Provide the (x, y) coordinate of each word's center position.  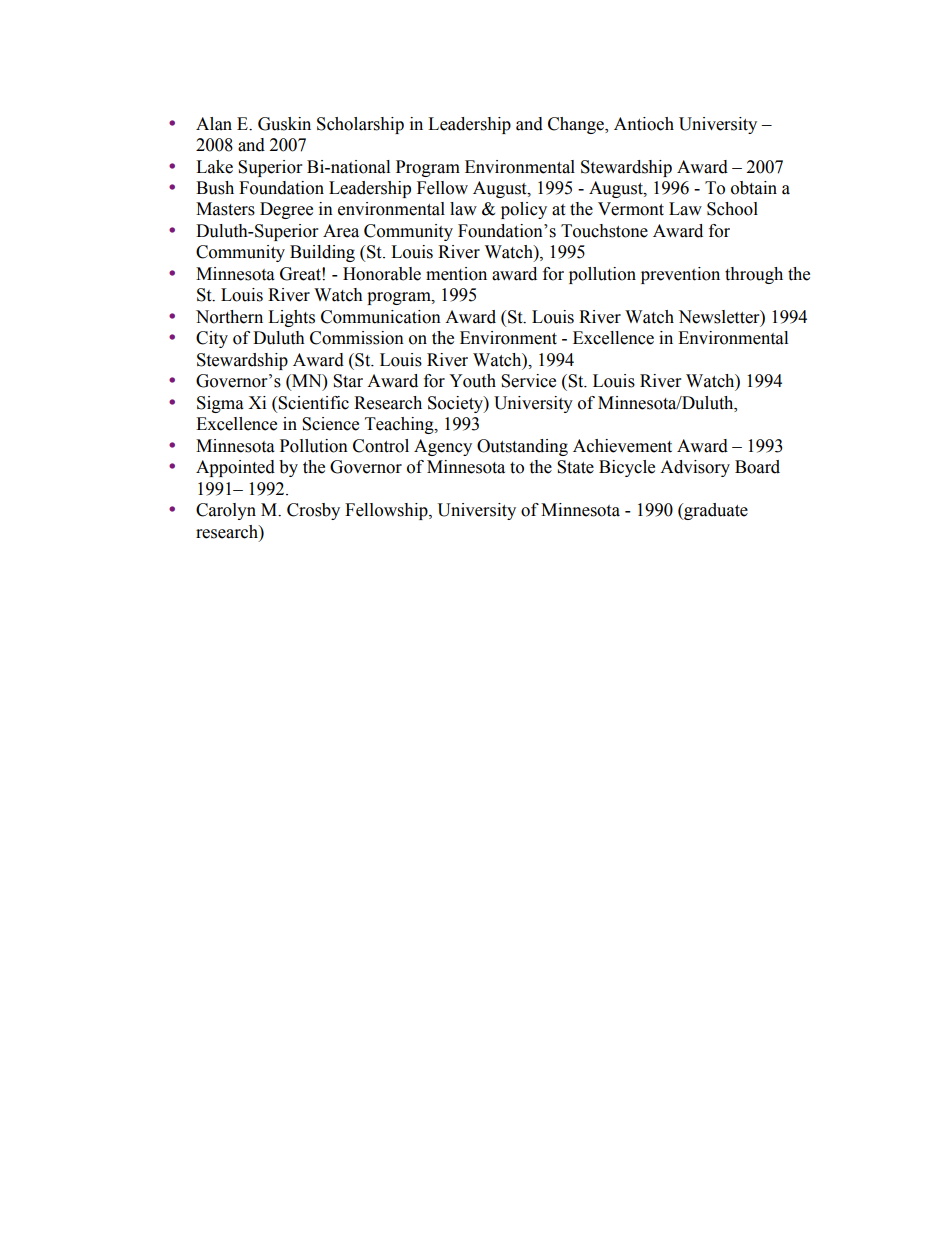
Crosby (313, 511)
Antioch (644, 124)
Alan (214, 124)
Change (577, 125)
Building (322, 253)
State (575, 467)
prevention (680, 275)
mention (456, 274)
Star (348, 381)
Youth (472, 381)
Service (528, 381)
